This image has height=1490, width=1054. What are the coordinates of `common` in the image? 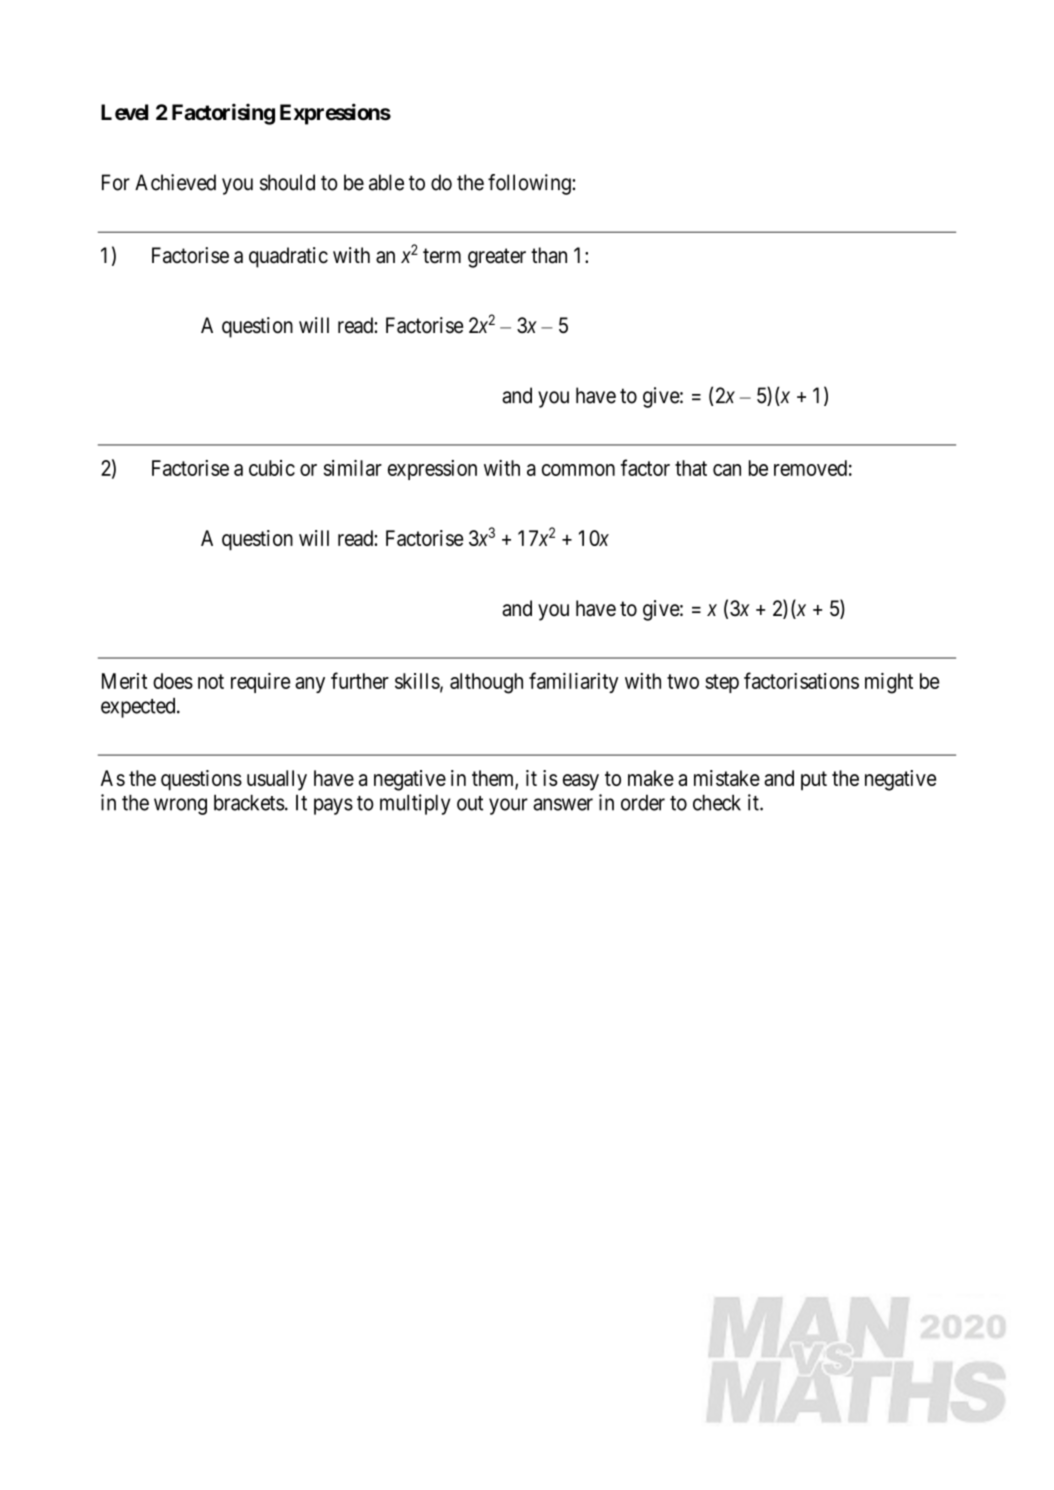 It's located at (578, 470).
